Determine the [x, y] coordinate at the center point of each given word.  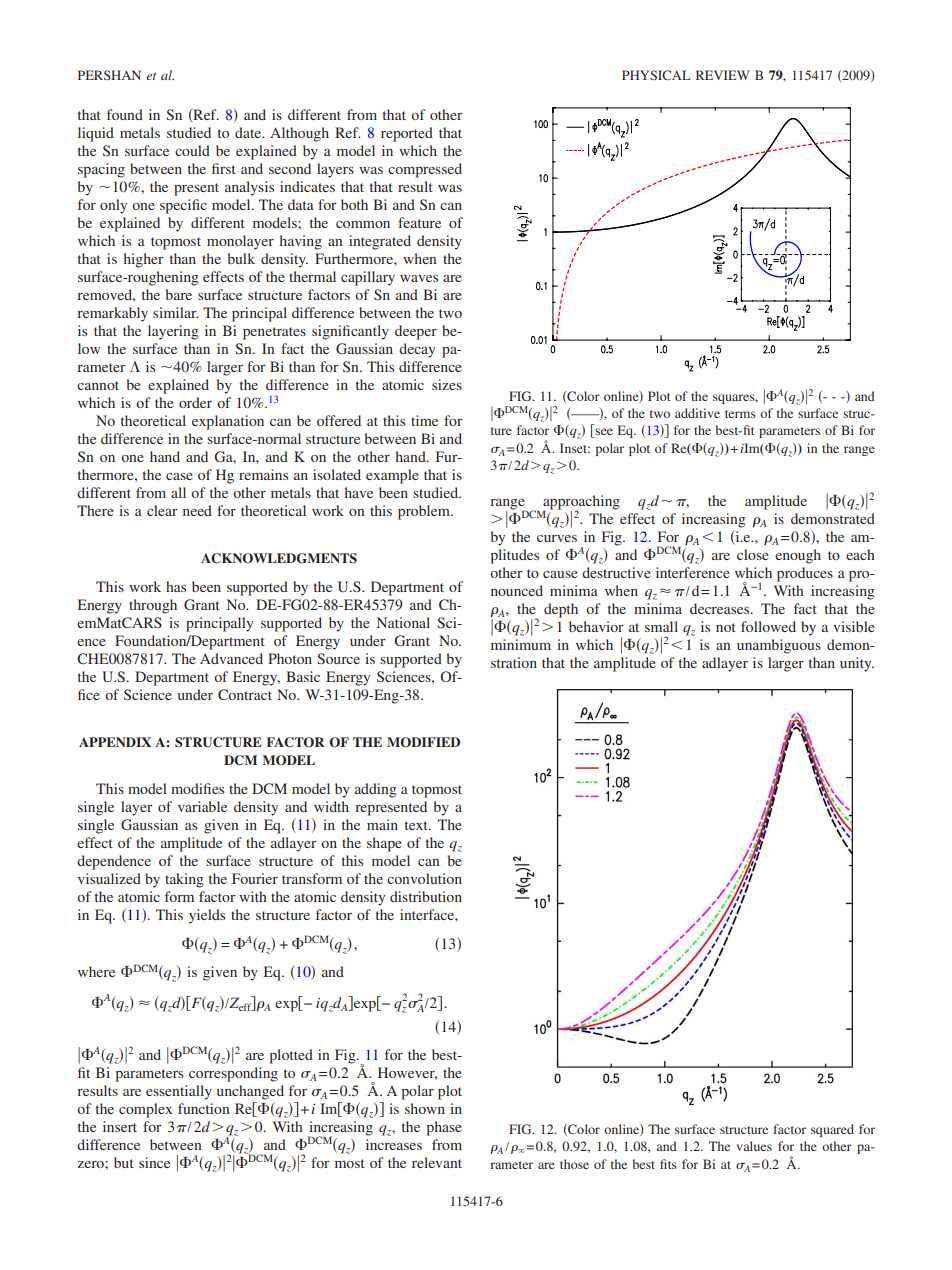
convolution [424, 878]
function [204, 1108]
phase [444, 1128]
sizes [447, 384]
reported [407, 134]
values [754, 1146]
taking [184, 880]
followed [768, 626]
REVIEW [723, 75]
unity [857, 664]
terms [740, 414]
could [192, 150]
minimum [521, 644]
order [195, 402]
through [153, 606]
